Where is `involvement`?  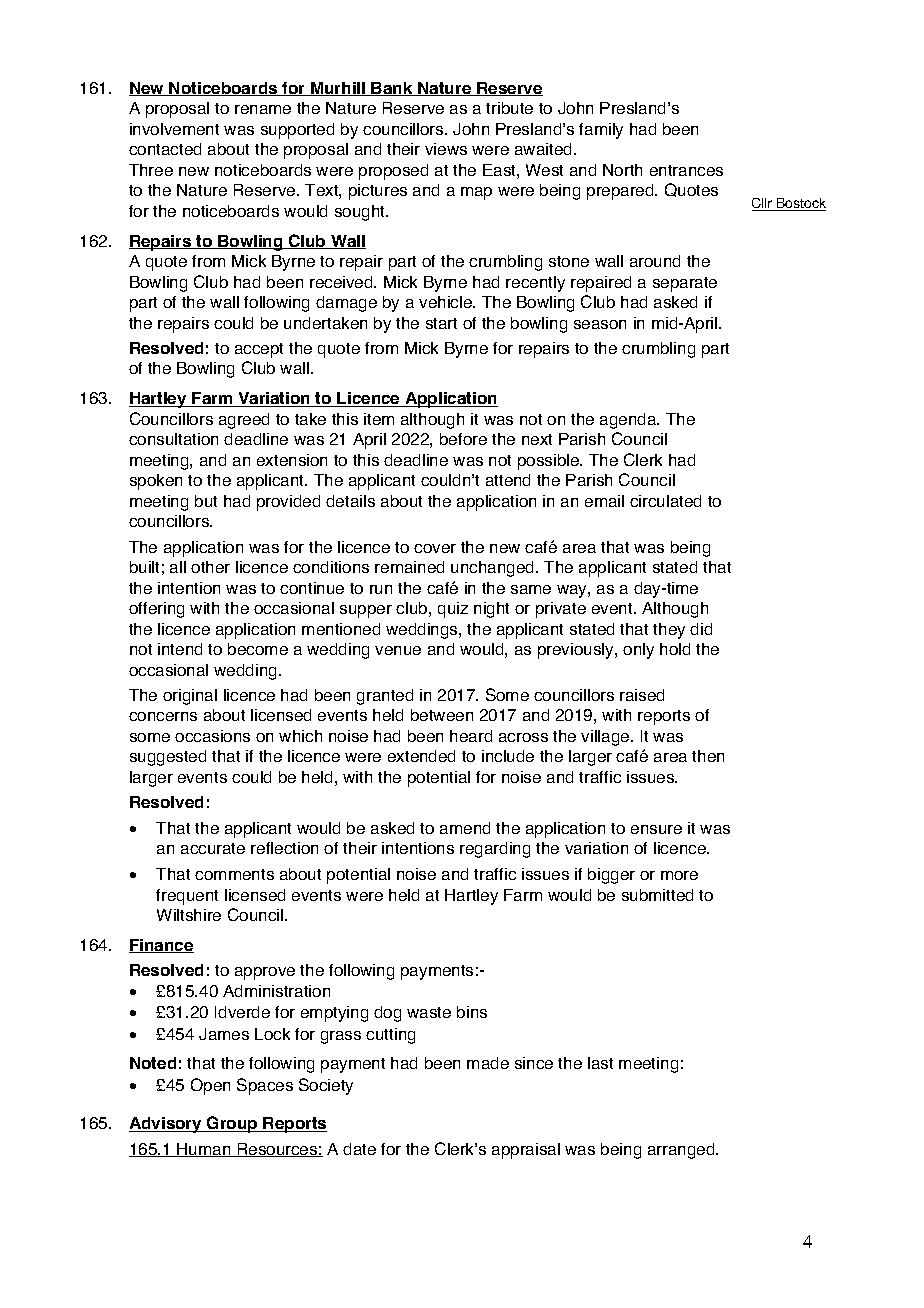 involvement is located at coordinates (174, 129).
